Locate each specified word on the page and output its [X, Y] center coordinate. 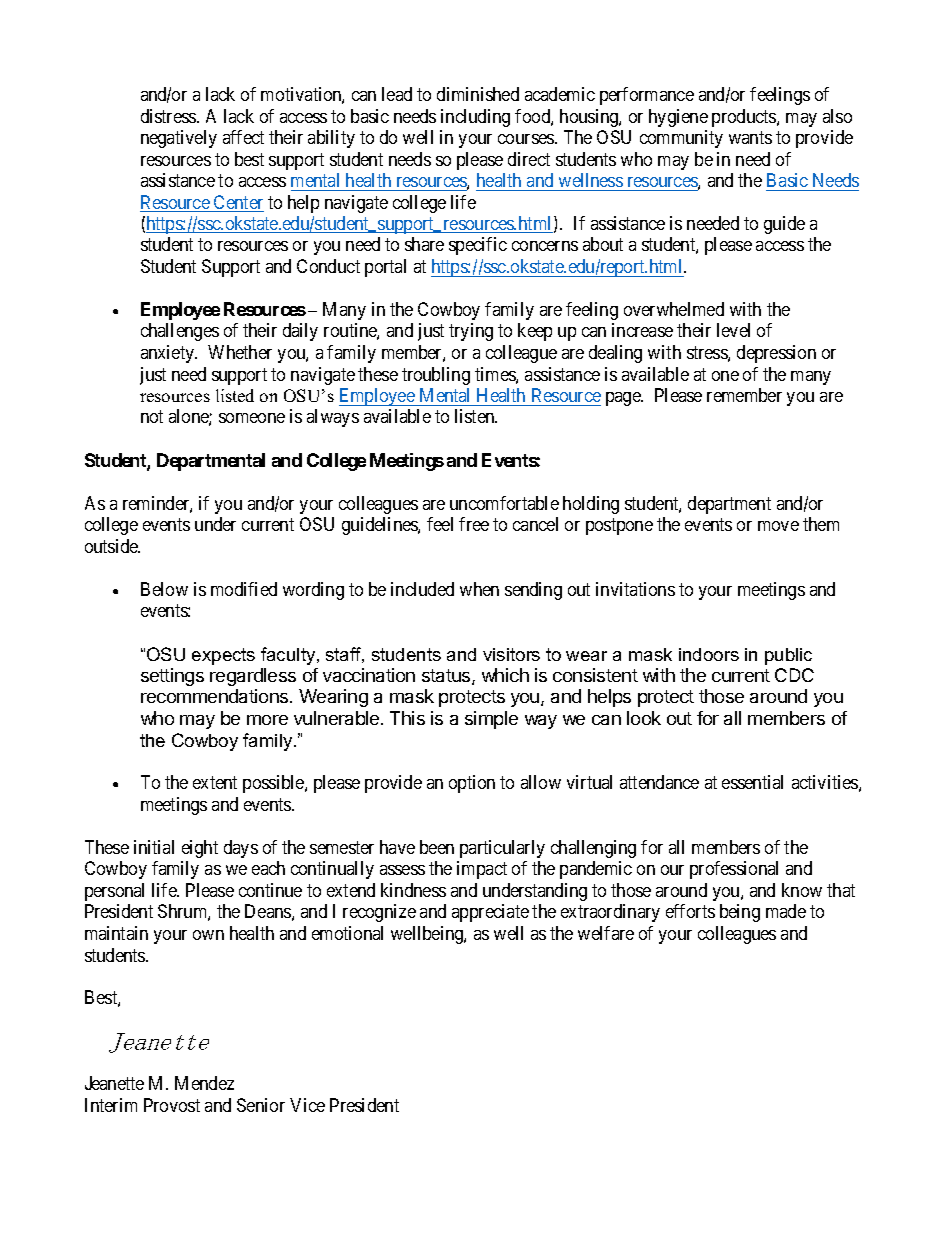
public [788, 656]
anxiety [169, 354]
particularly [502, 849]
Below [164, 589]
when [479, 589]
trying [471, 332]
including [475, 118]
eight [200, 849]
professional [734, 870]
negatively [179, 139]
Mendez [204, 1083]
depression [776, 354]
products [745, 118]
